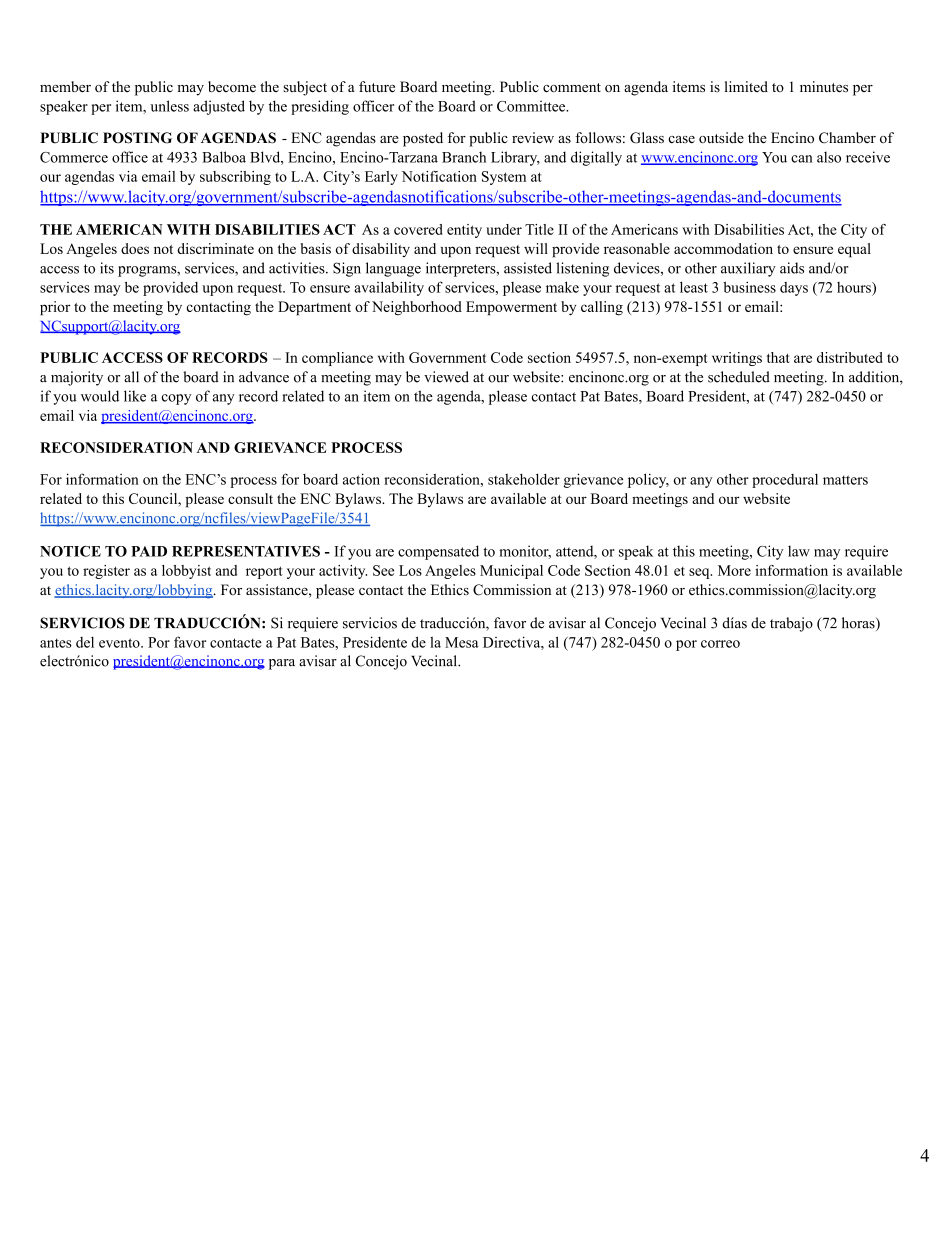 This image has width=952, height=1233. What do you see at coordinates (785, 481) in the image?
I see `procedural` at bounding box center [785, 481].
